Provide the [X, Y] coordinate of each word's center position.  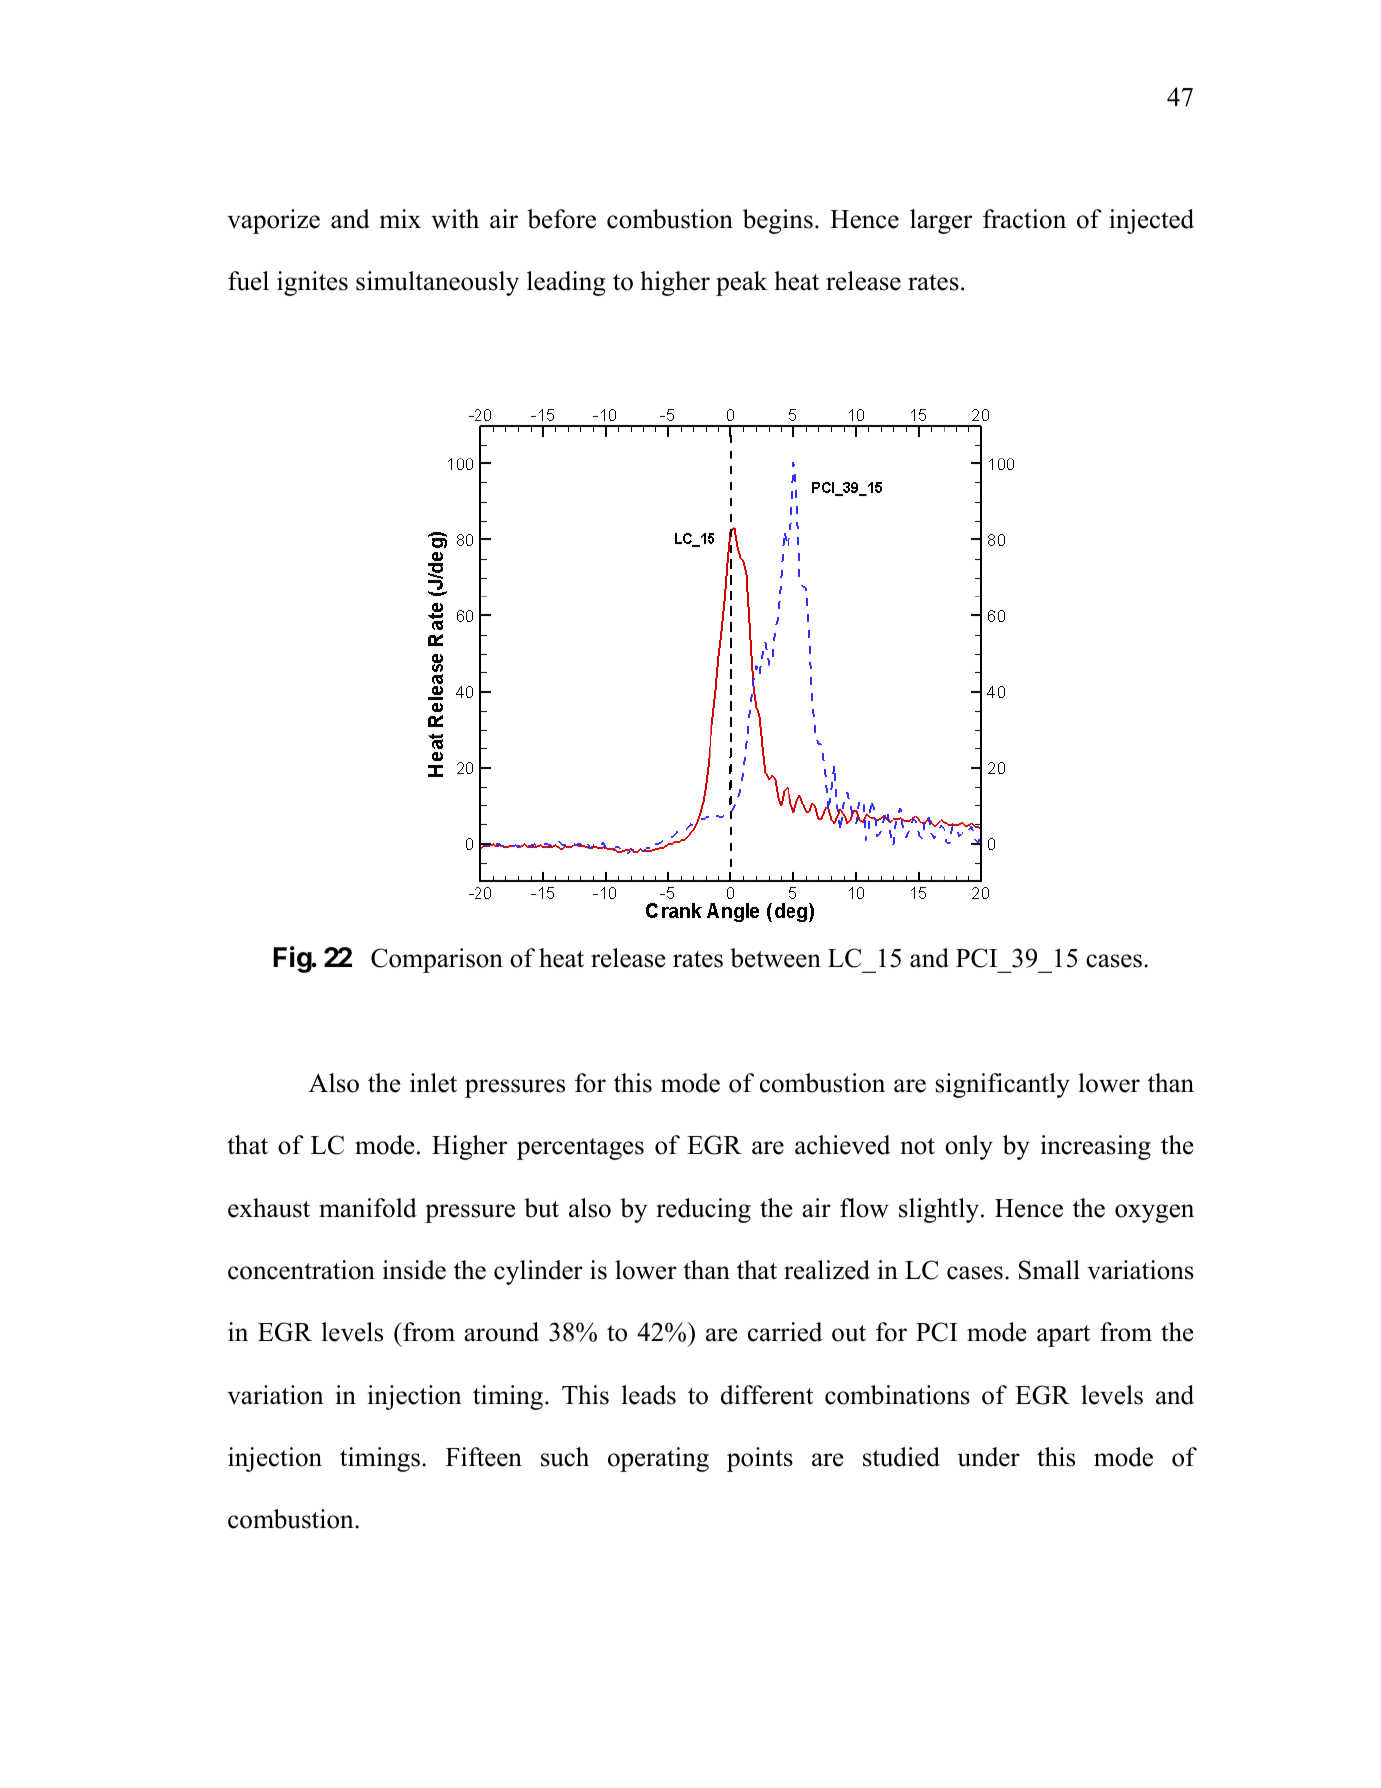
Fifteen [484, 1457]
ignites [312, 283]
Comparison [437, 960]
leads [649, 1395]
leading [566, 283]
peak [742, 283]
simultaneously [437, 283]
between [775, 958]
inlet [433, 1083]
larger [941, 221]
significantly [1003, 1085]
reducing [703, 1210]
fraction [1024, 219]
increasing [1096, 1147]
